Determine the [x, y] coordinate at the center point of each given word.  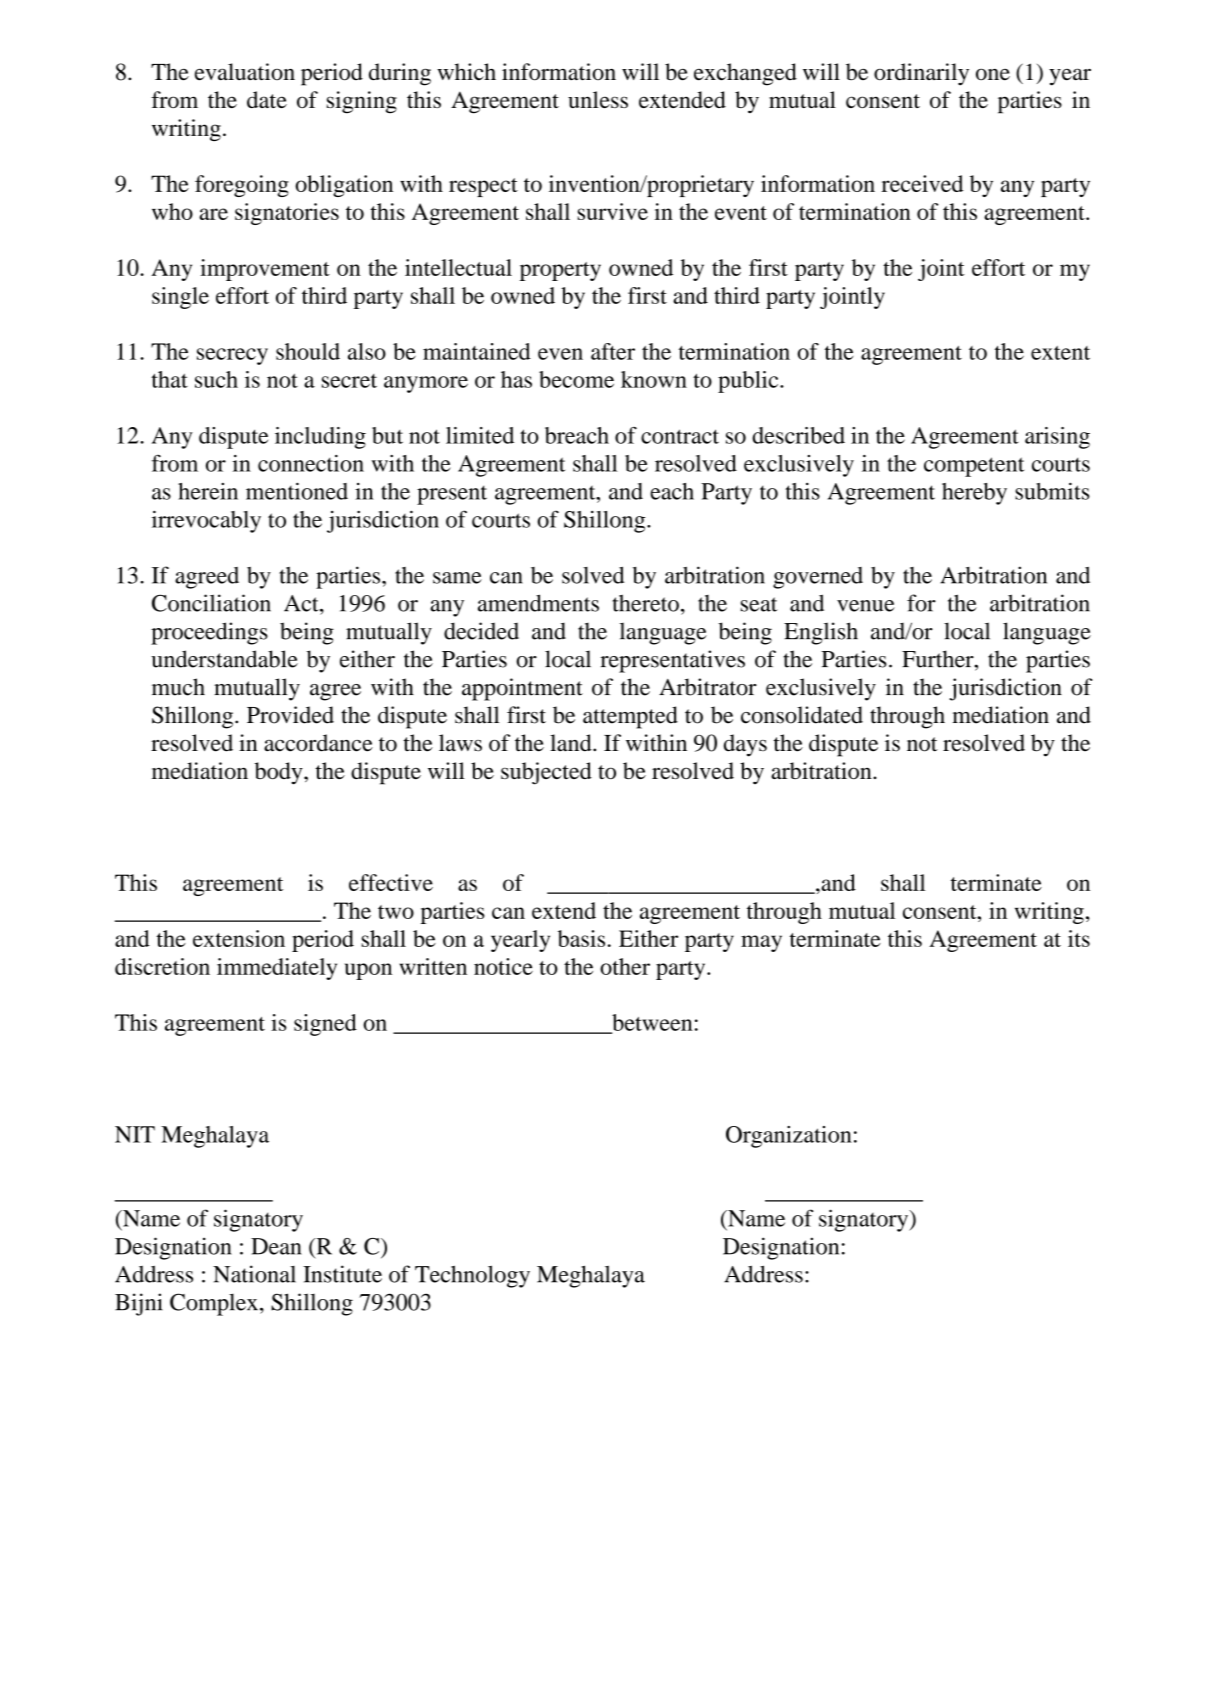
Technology [472, 1276]
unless [598, 99]
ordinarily [921, 74]
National [254, 1274]
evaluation [245, 72]
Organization [789, 1137]
